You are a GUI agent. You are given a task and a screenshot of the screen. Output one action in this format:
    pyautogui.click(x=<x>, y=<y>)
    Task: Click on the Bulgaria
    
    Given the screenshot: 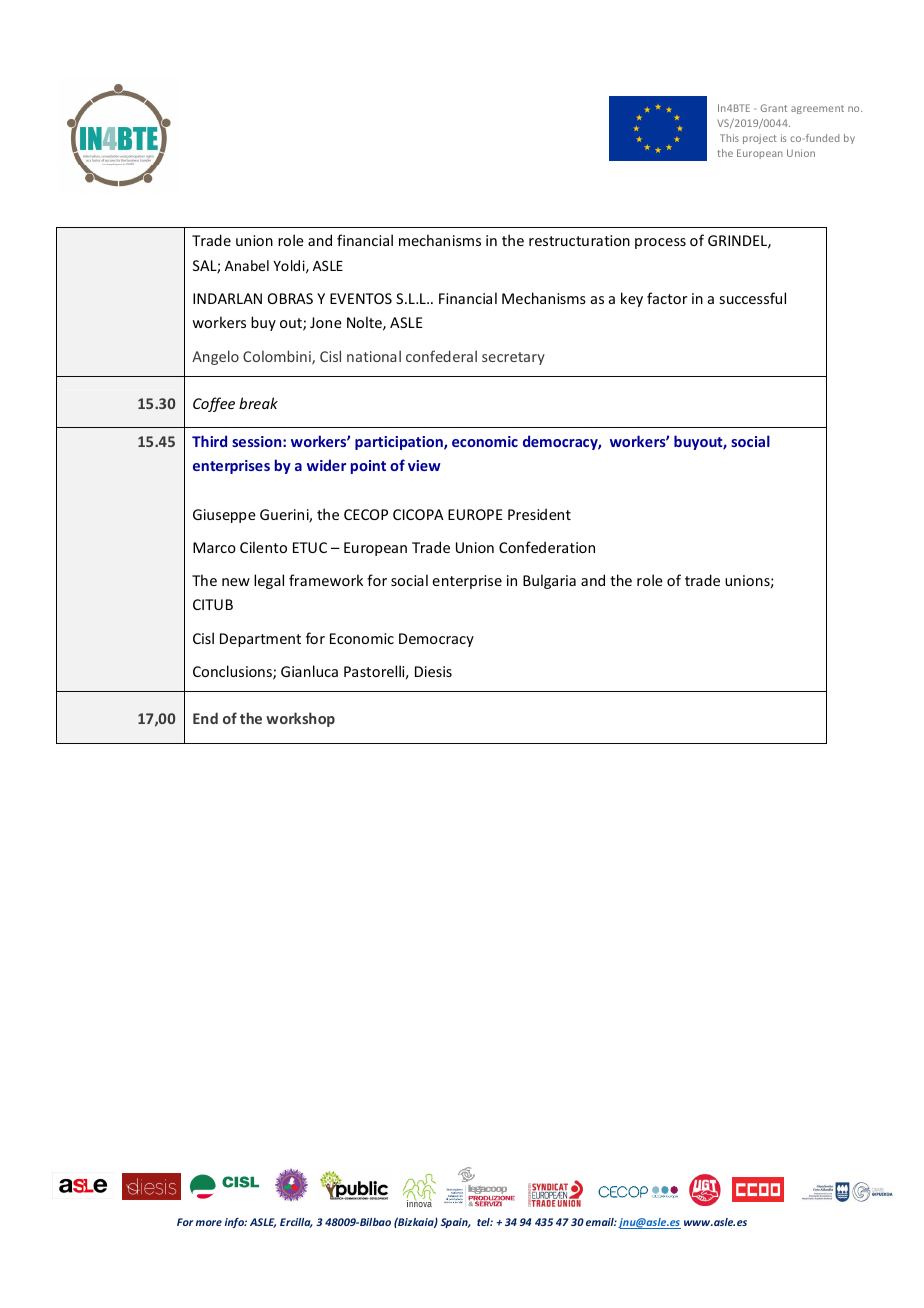 What is the action you would take?
    pyautogui.click(x=549, y=581)
